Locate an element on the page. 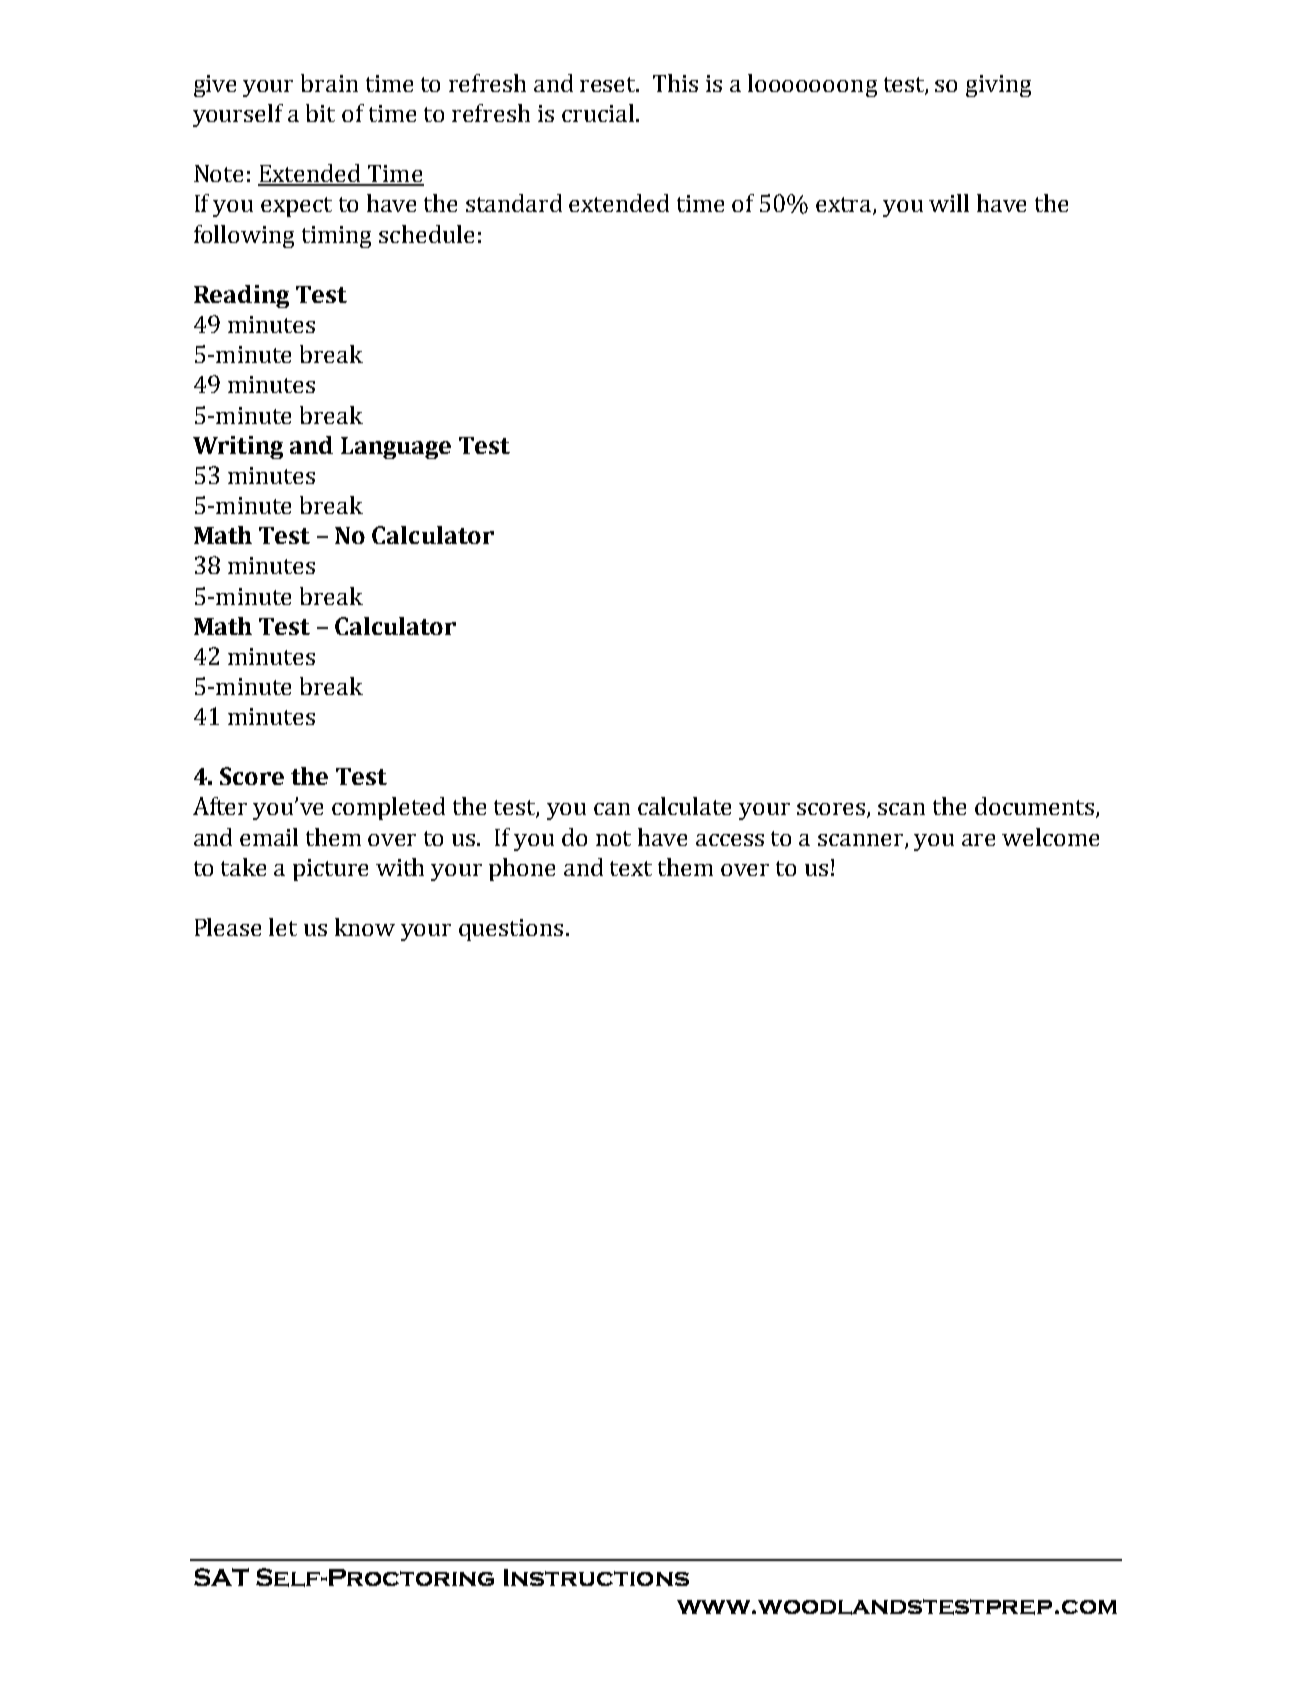 The height and width of the page is (1697, 1311). are is located at coordinates (978, 840).
